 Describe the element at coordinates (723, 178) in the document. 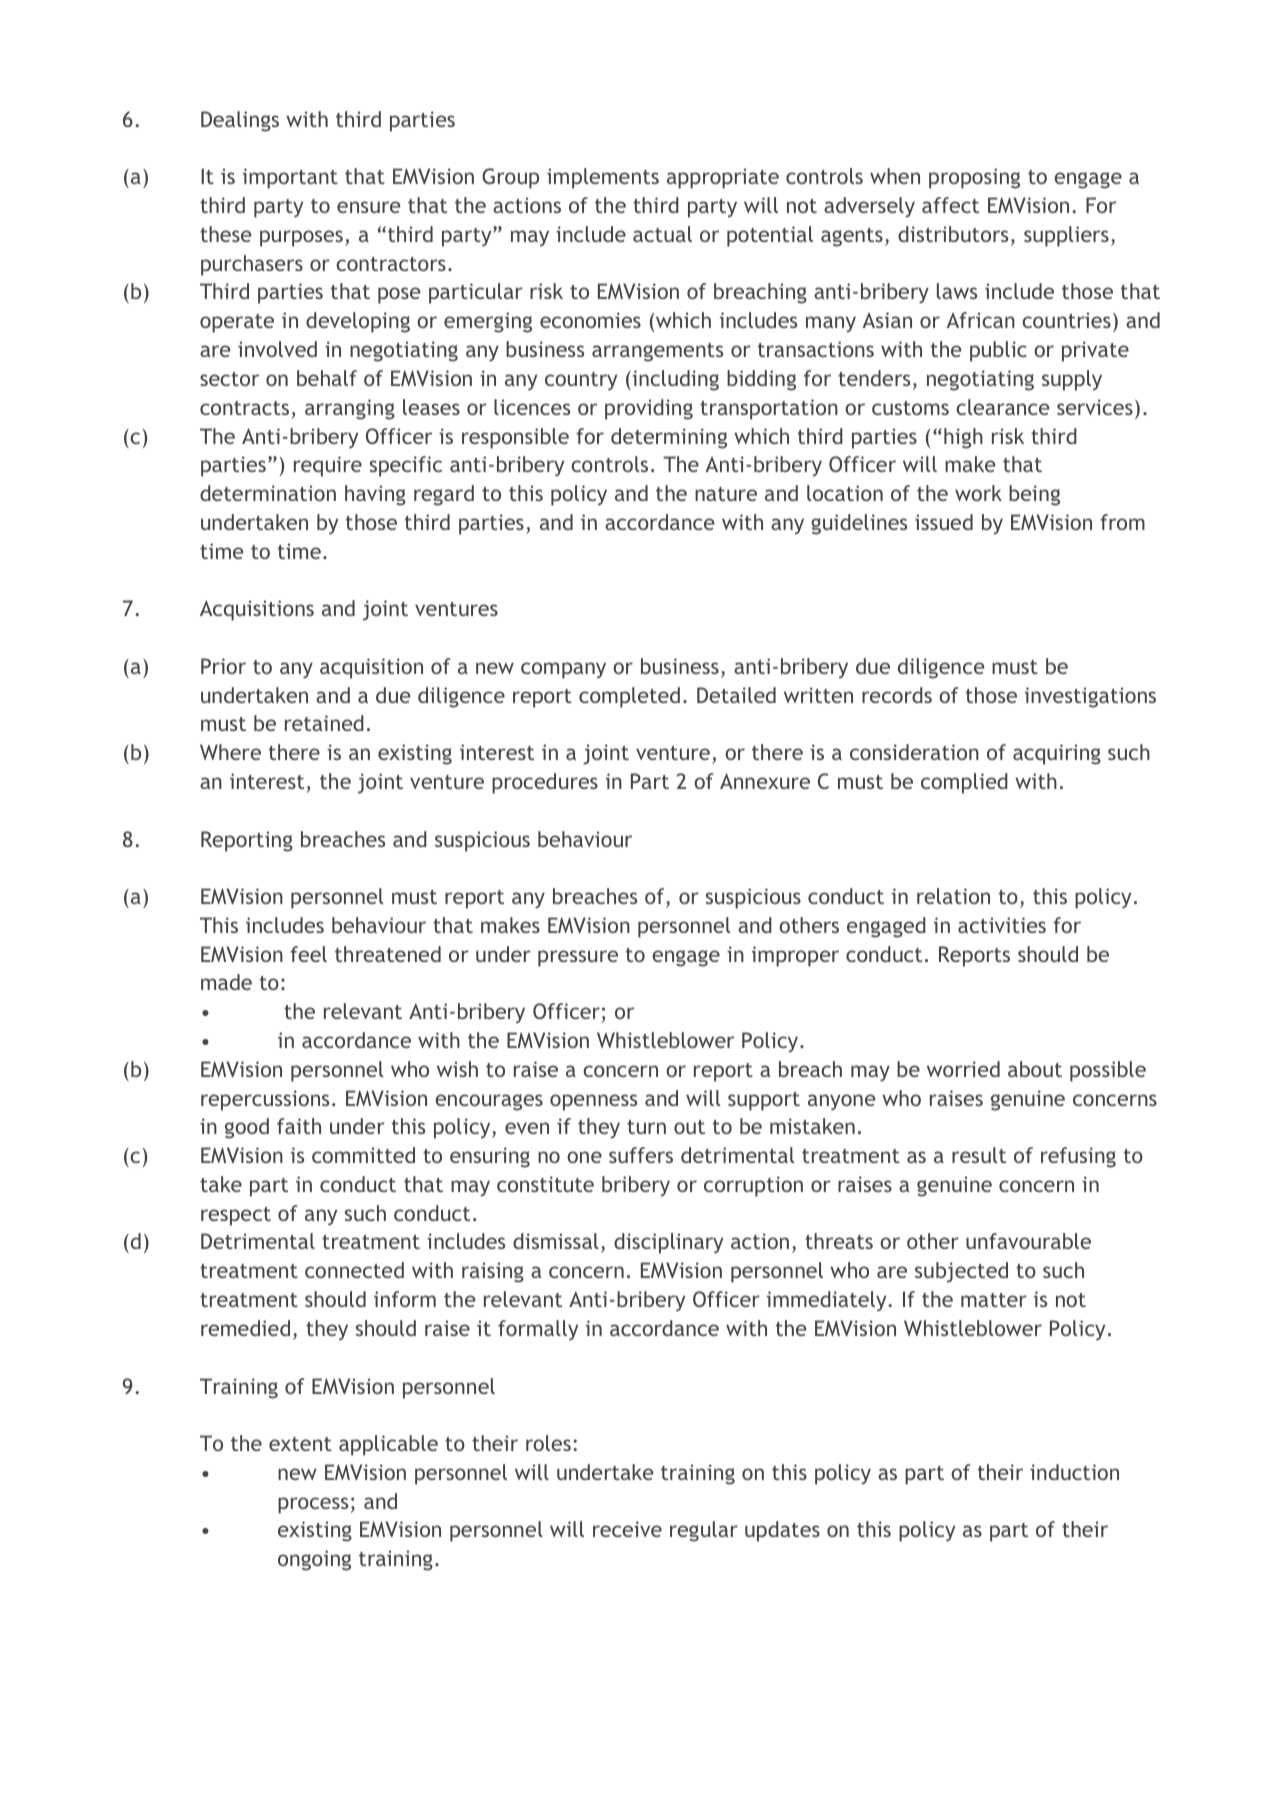

I see `appropriate` at that location.
